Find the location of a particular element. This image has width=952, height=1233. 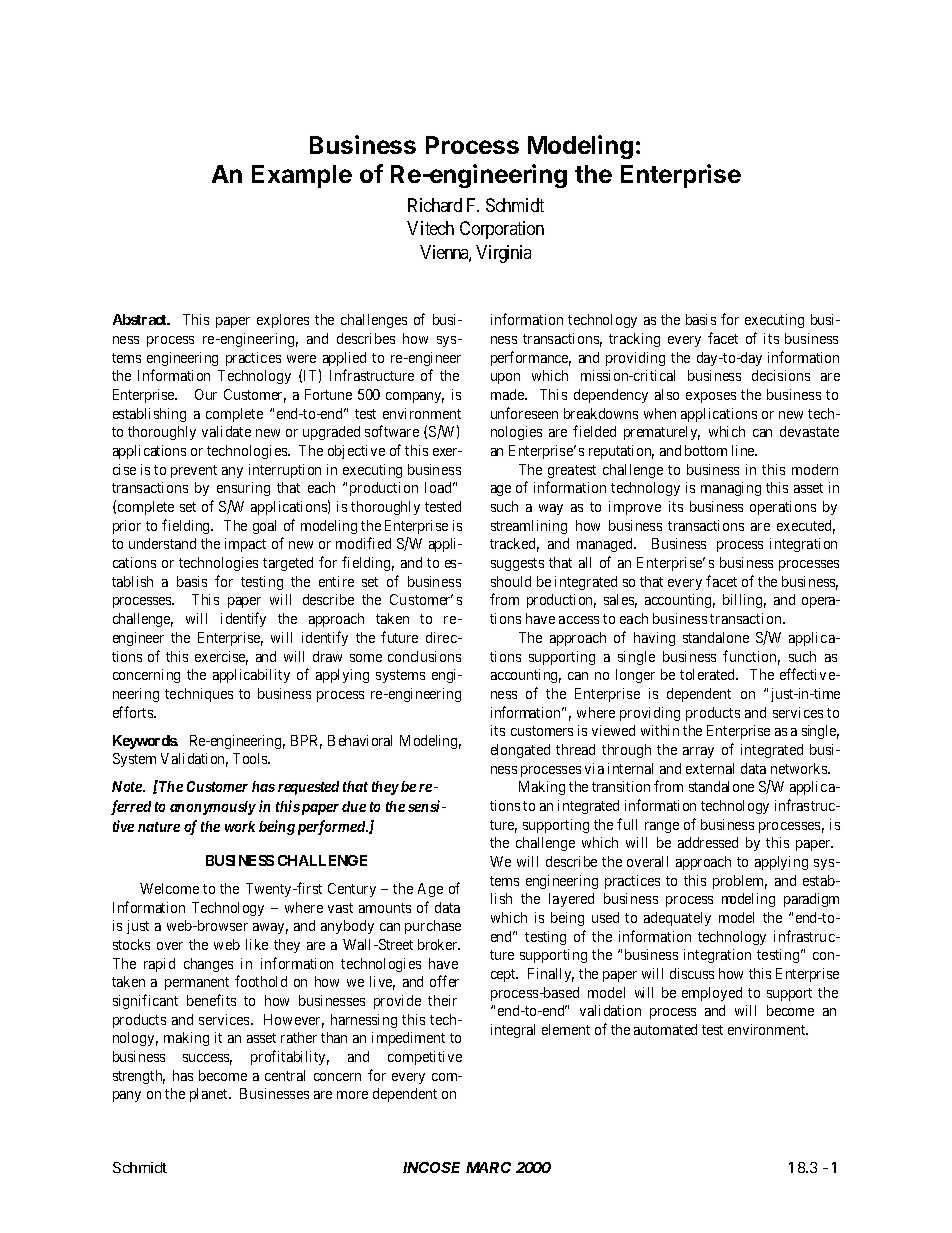

tolerated is located at coordinates (709, 674).
